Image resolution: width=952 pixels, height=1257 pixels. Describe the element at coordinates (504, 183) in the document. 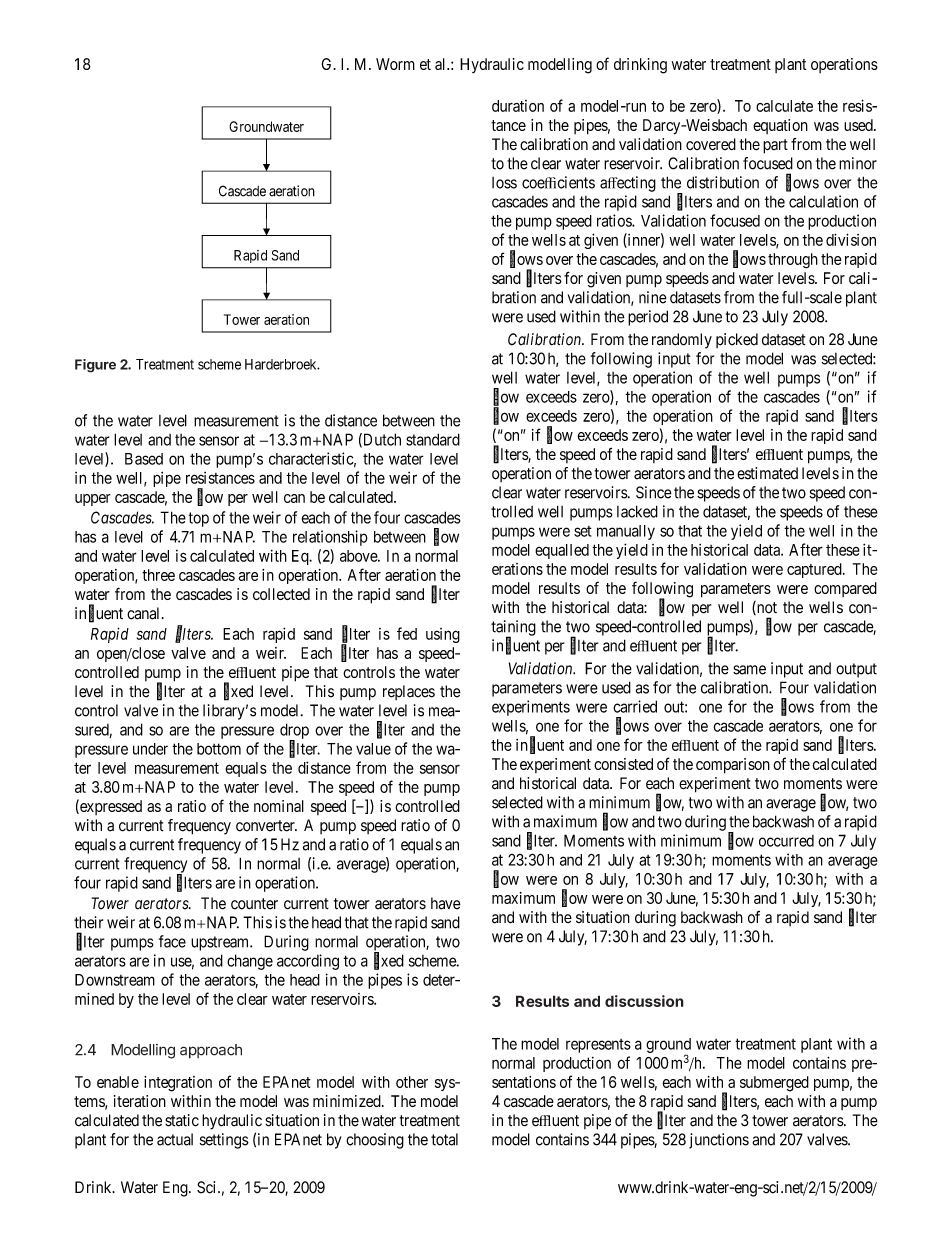

I see `loss` at that location.
